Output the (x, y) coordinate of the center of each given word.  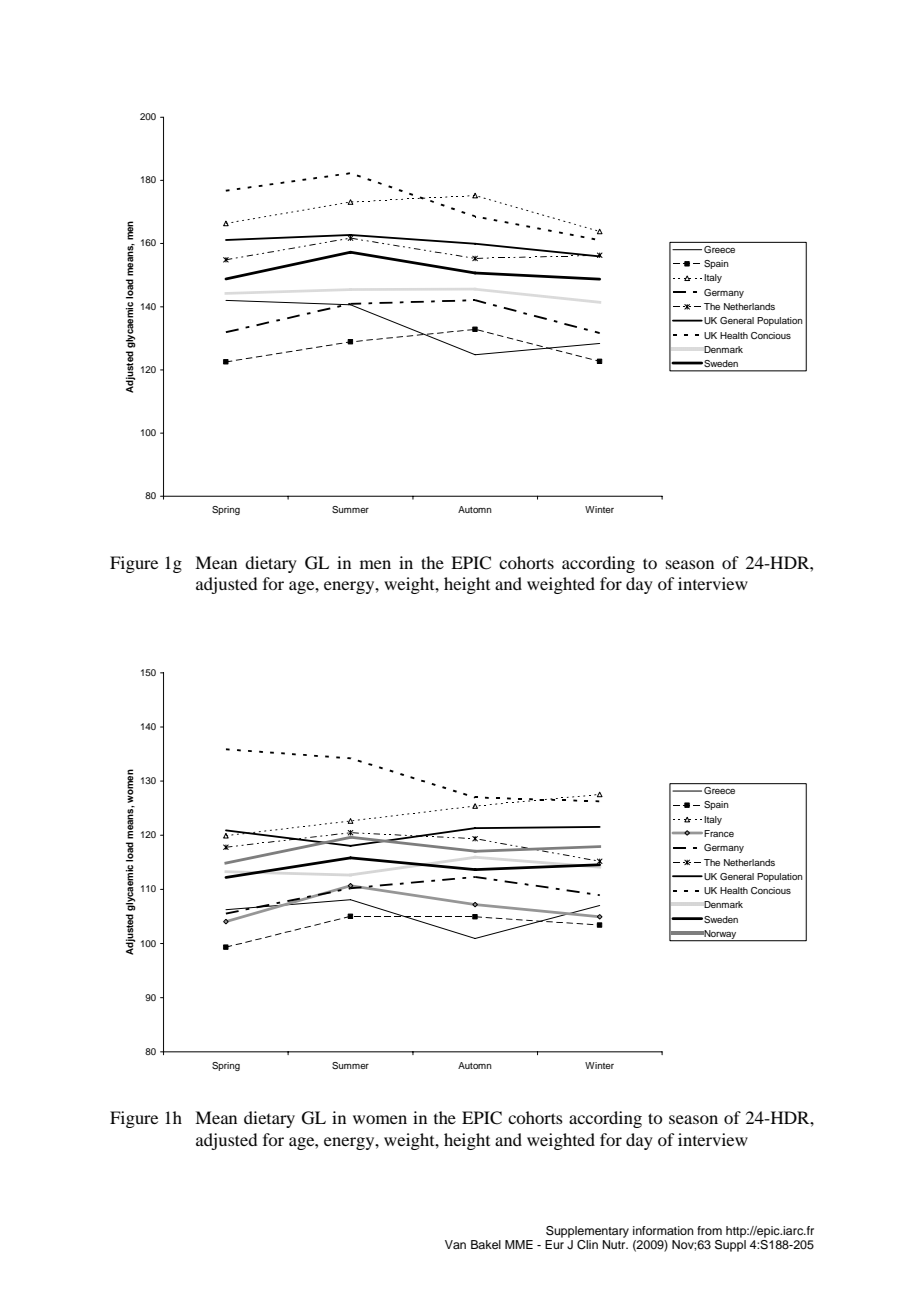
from (709, 1230)
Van (455, 1244)
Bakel (486, 1244)
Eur (554, 1244)
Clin (587, 1245)
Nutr (615, 1244)
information (663, 1230)
